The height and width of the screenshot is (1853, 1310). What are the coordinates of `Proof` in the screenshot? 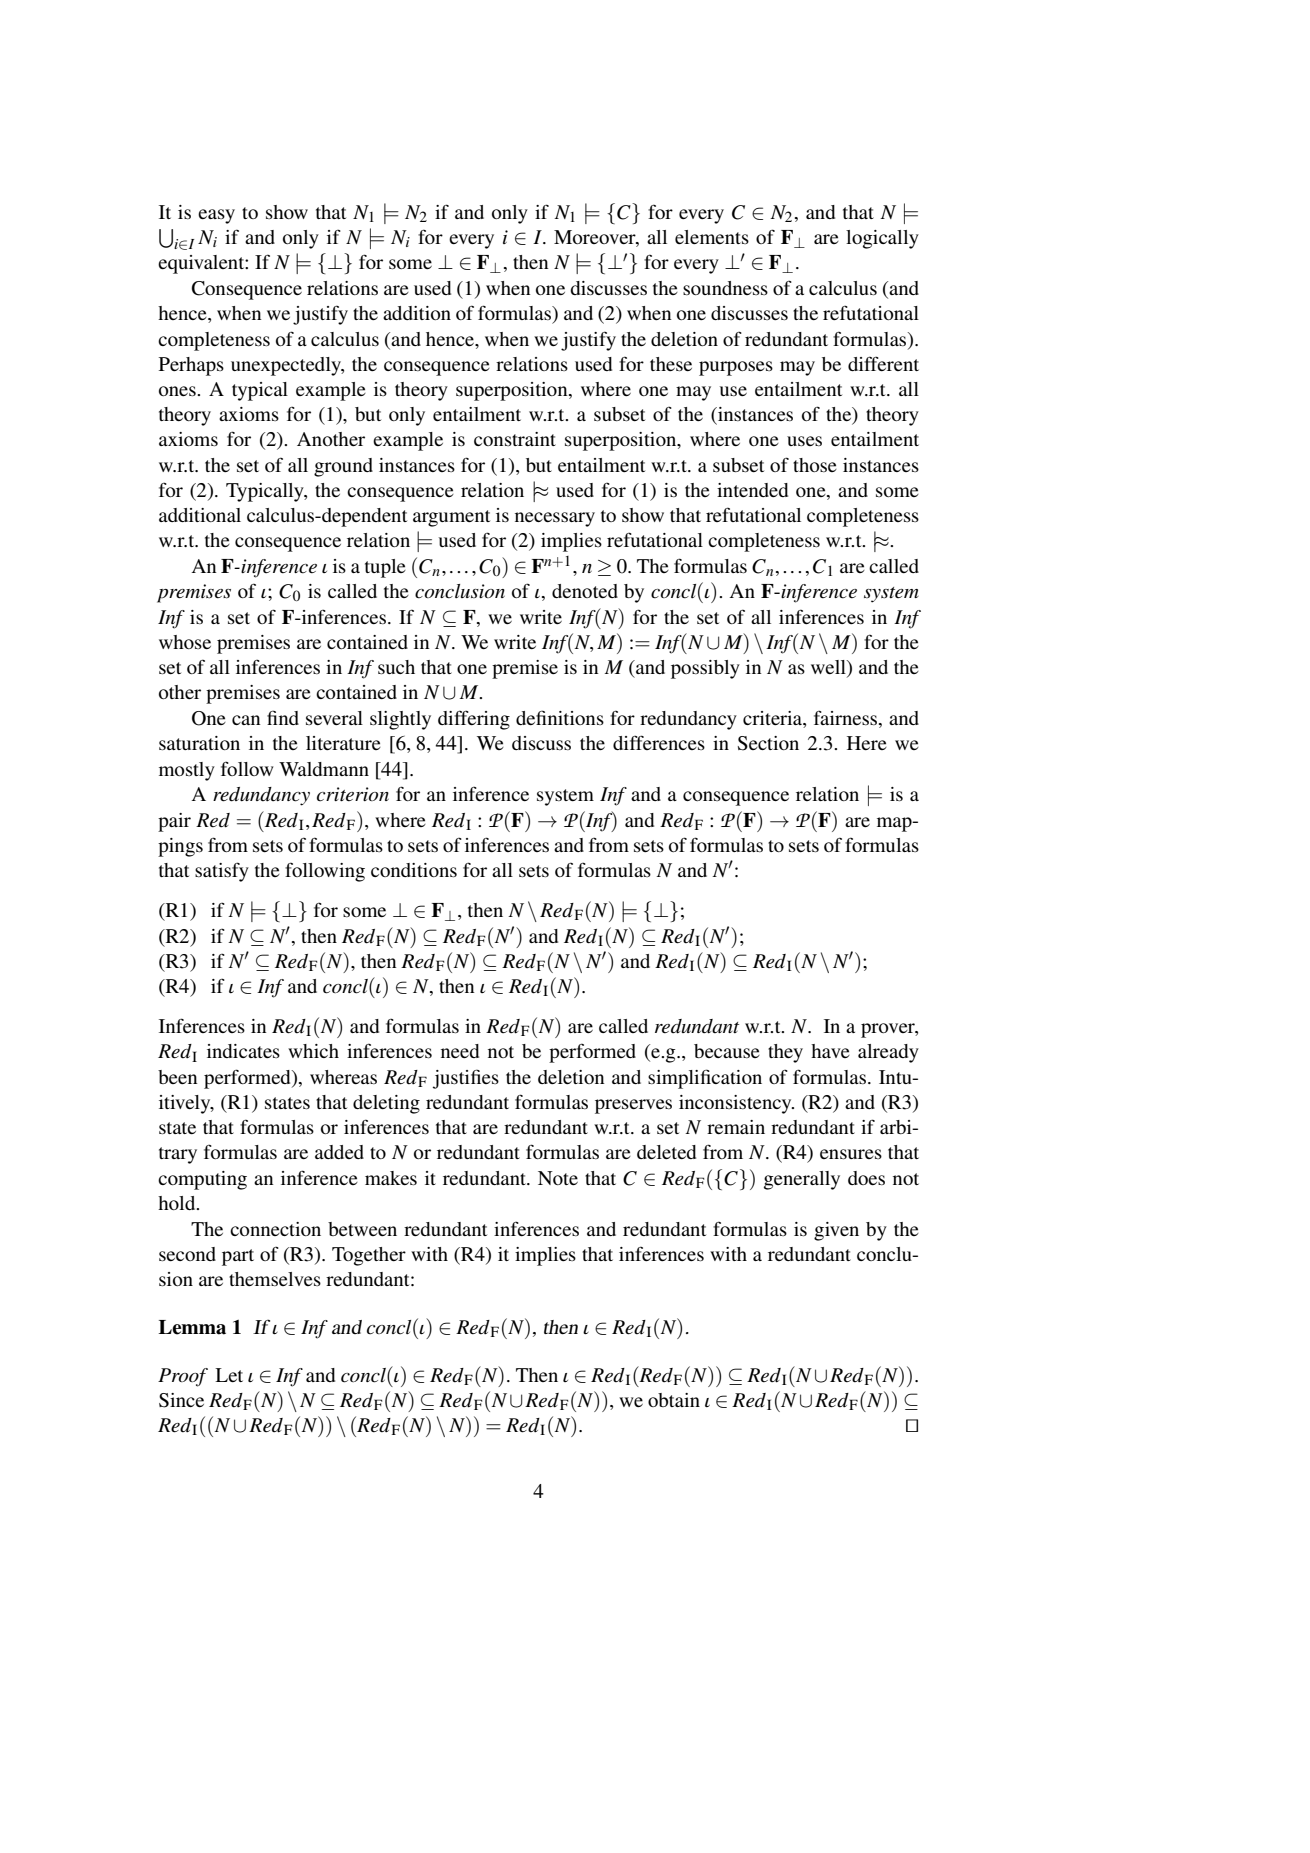 It's located at (183, 1377).
